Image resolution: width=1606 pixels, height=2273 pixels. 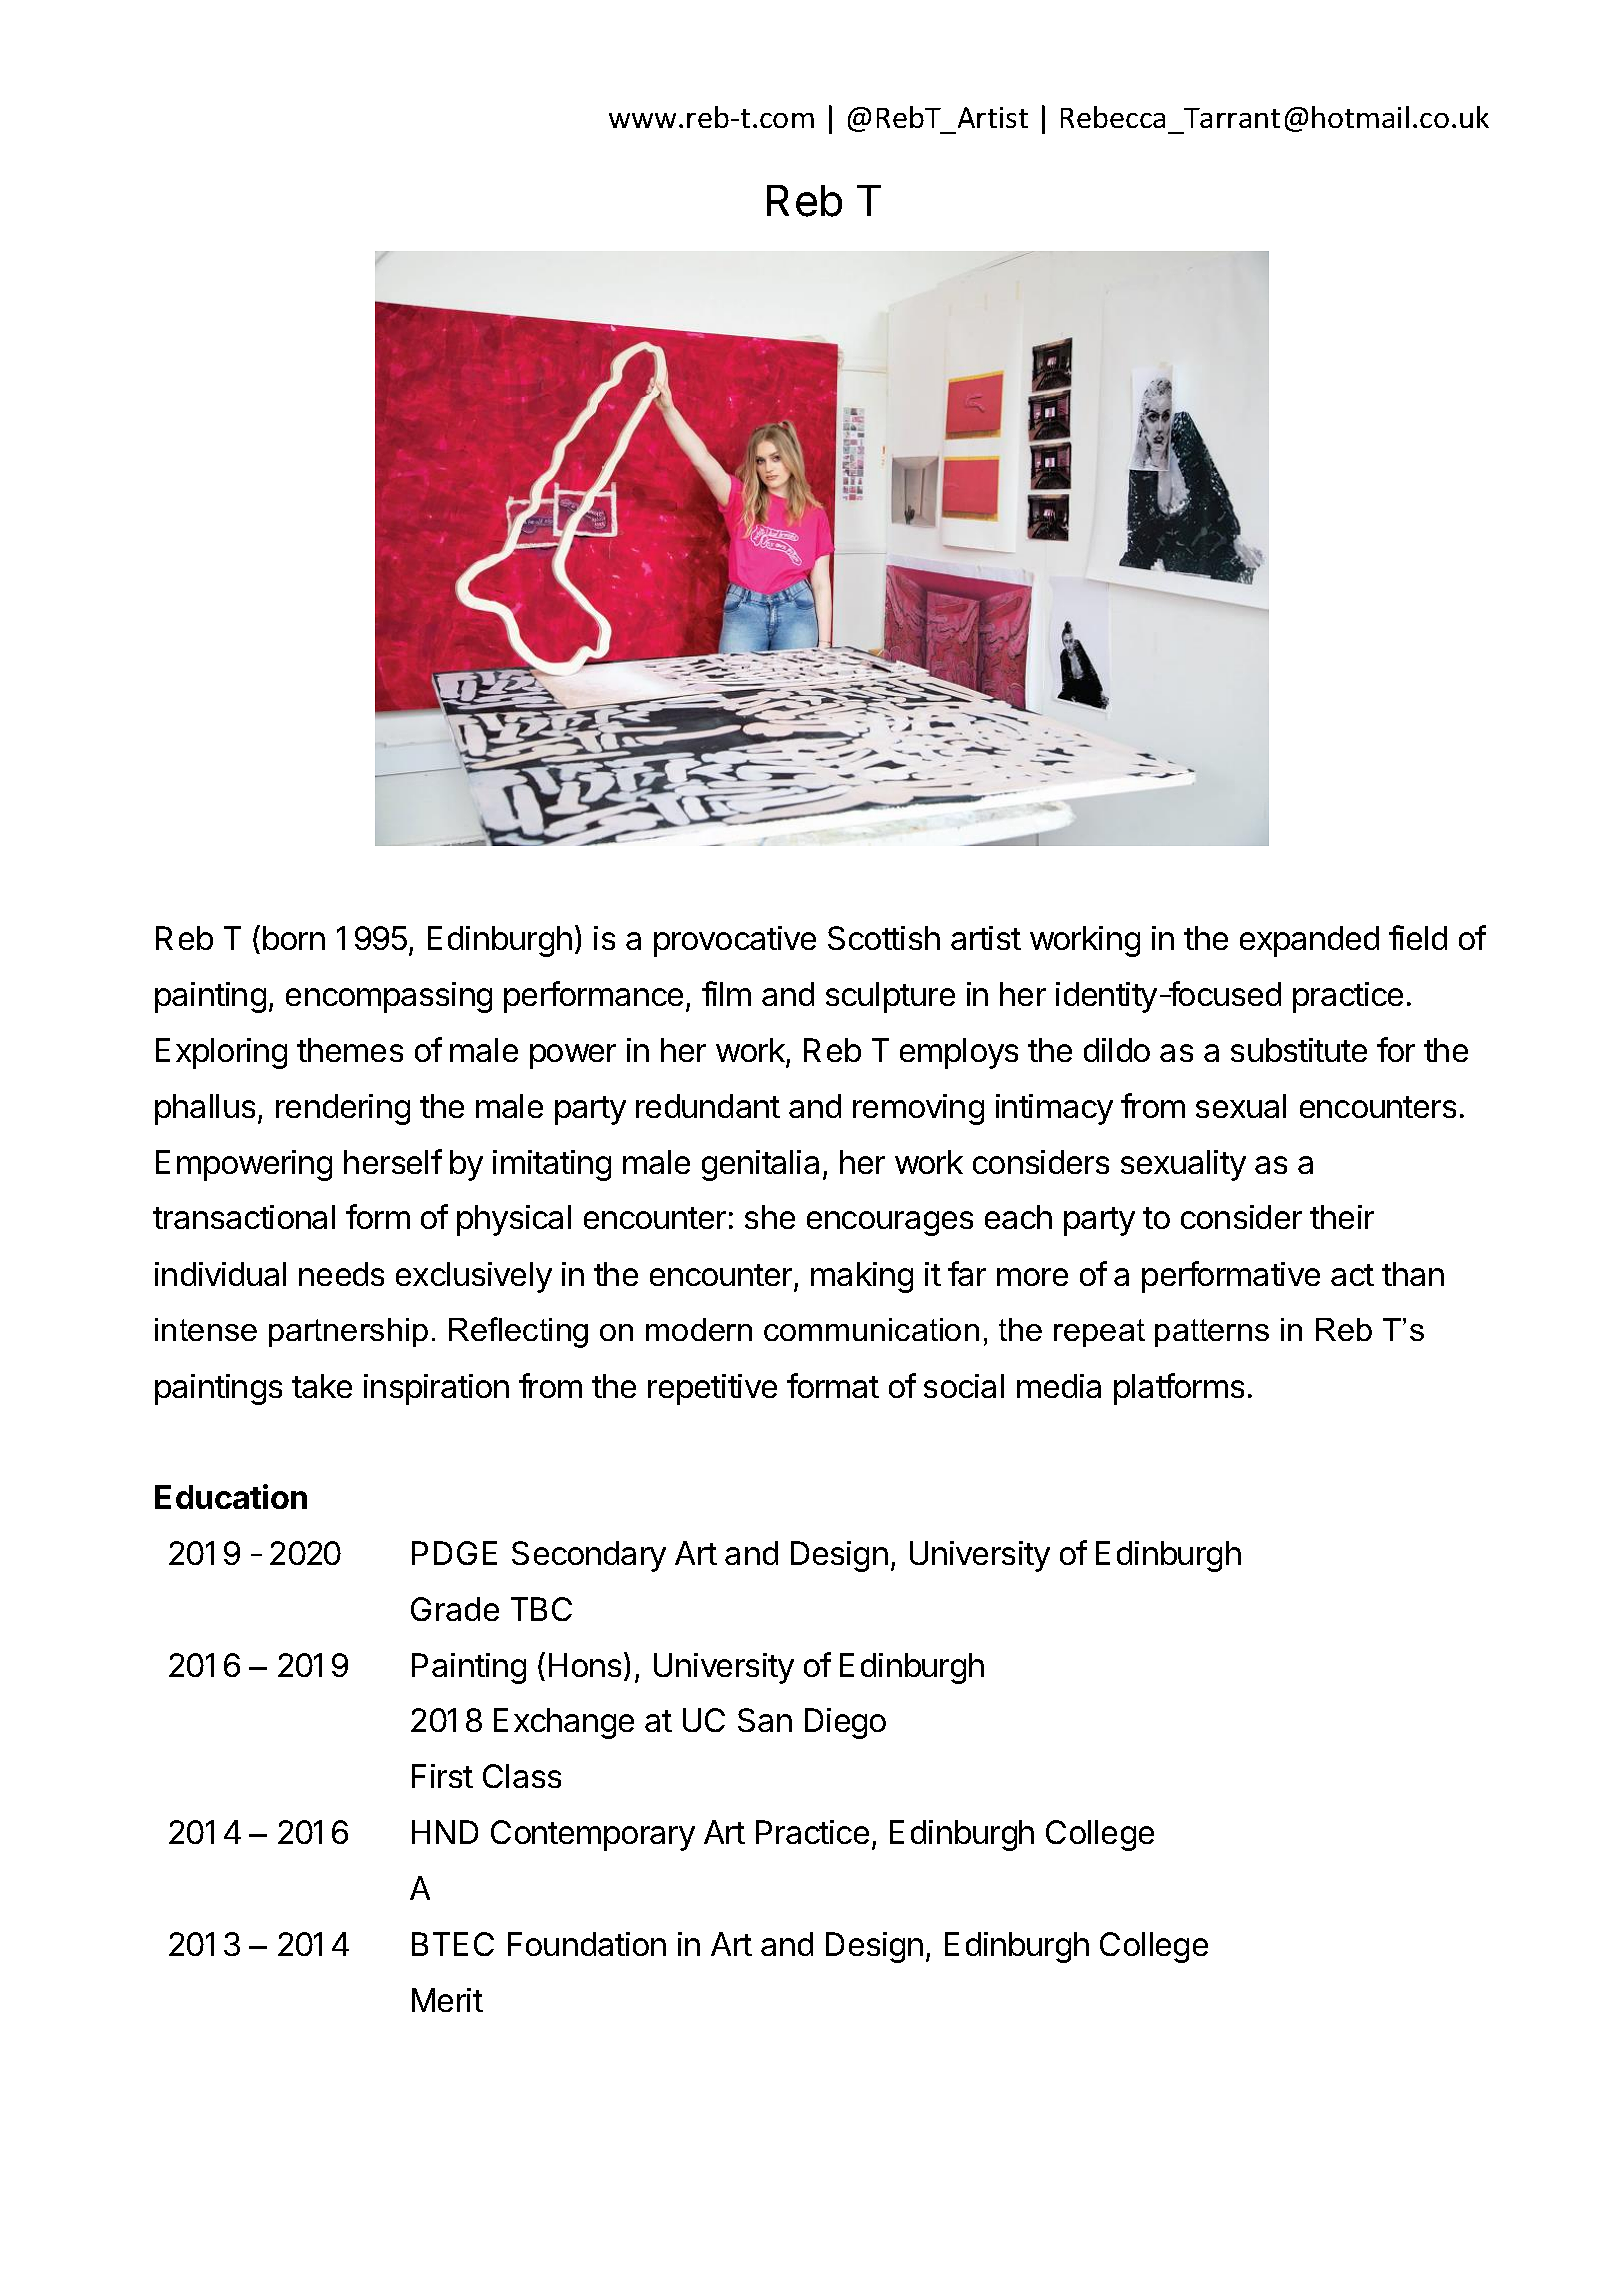 What do you see at coordinates (735, 941) in the document?
I see `provocative` at bounding box center [735, 941].
